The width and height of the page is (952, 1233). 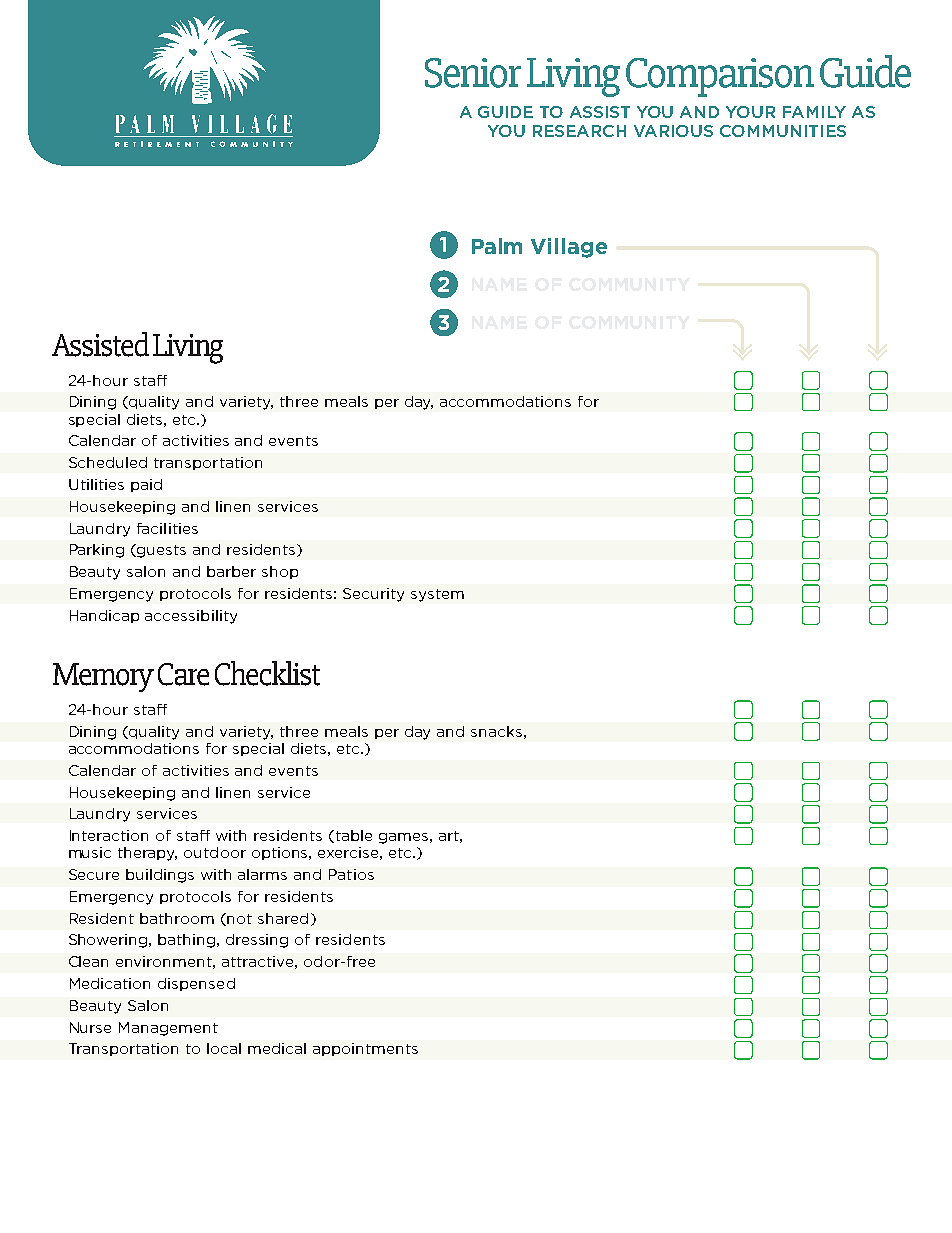 What do you see at coordinates (496, 731) in the page?
I see `snacks` at bounding box center [496, 731].
